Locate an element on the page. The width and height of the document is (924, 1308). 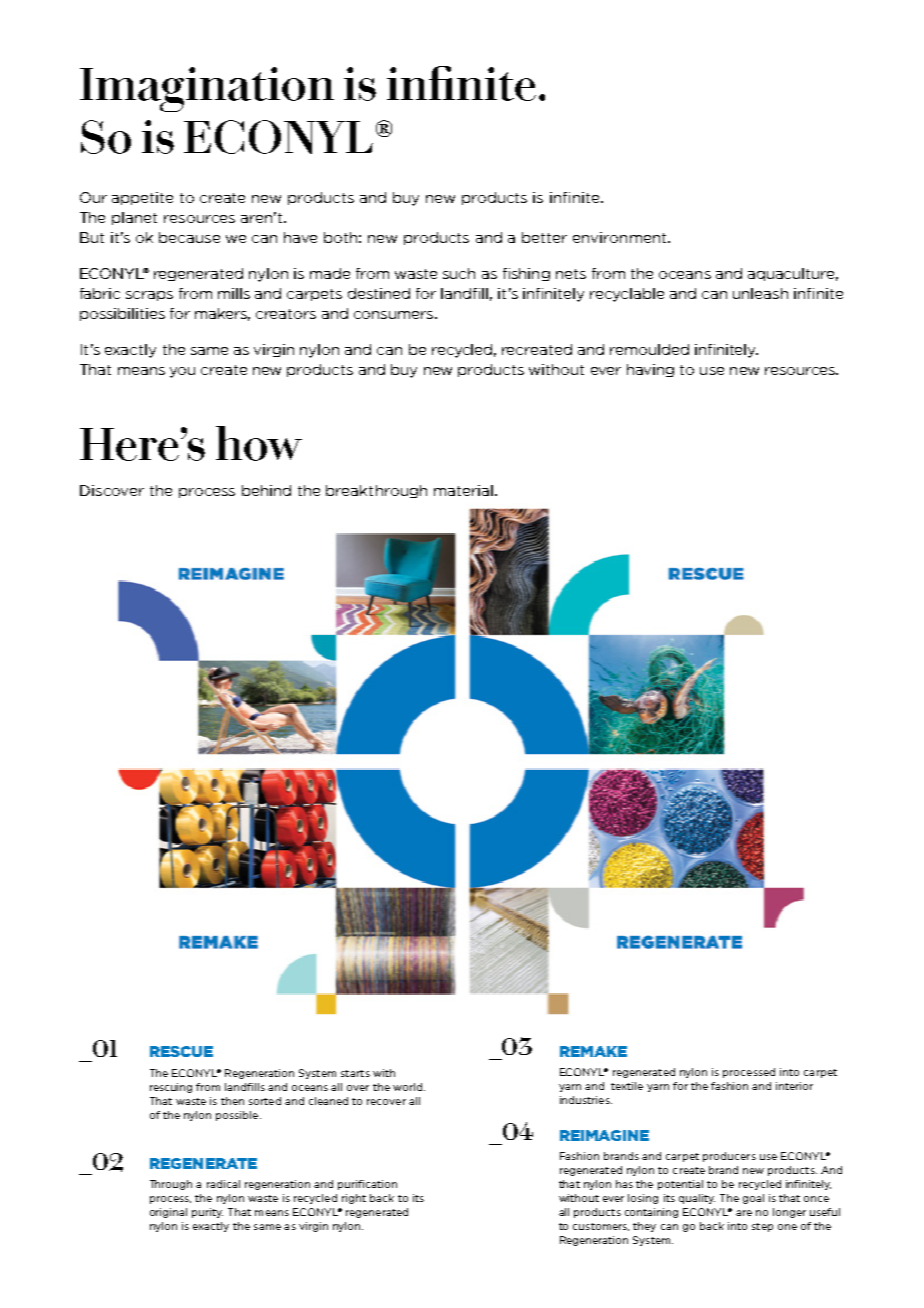
original is located at coordinates (168, 1213).
